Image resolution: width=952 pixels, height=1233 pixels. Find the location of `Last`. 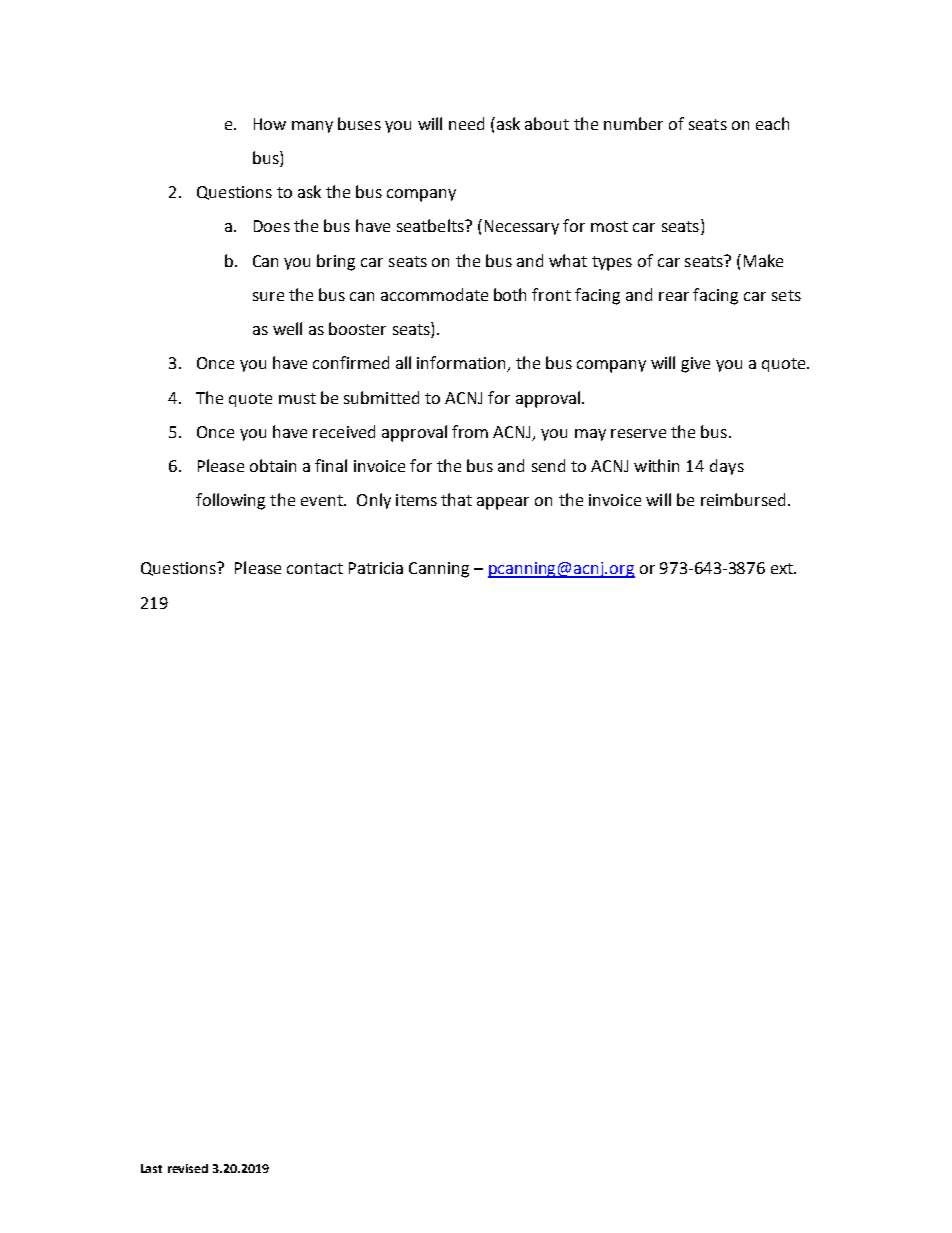

Last is located at coordinates (151, 1168).
